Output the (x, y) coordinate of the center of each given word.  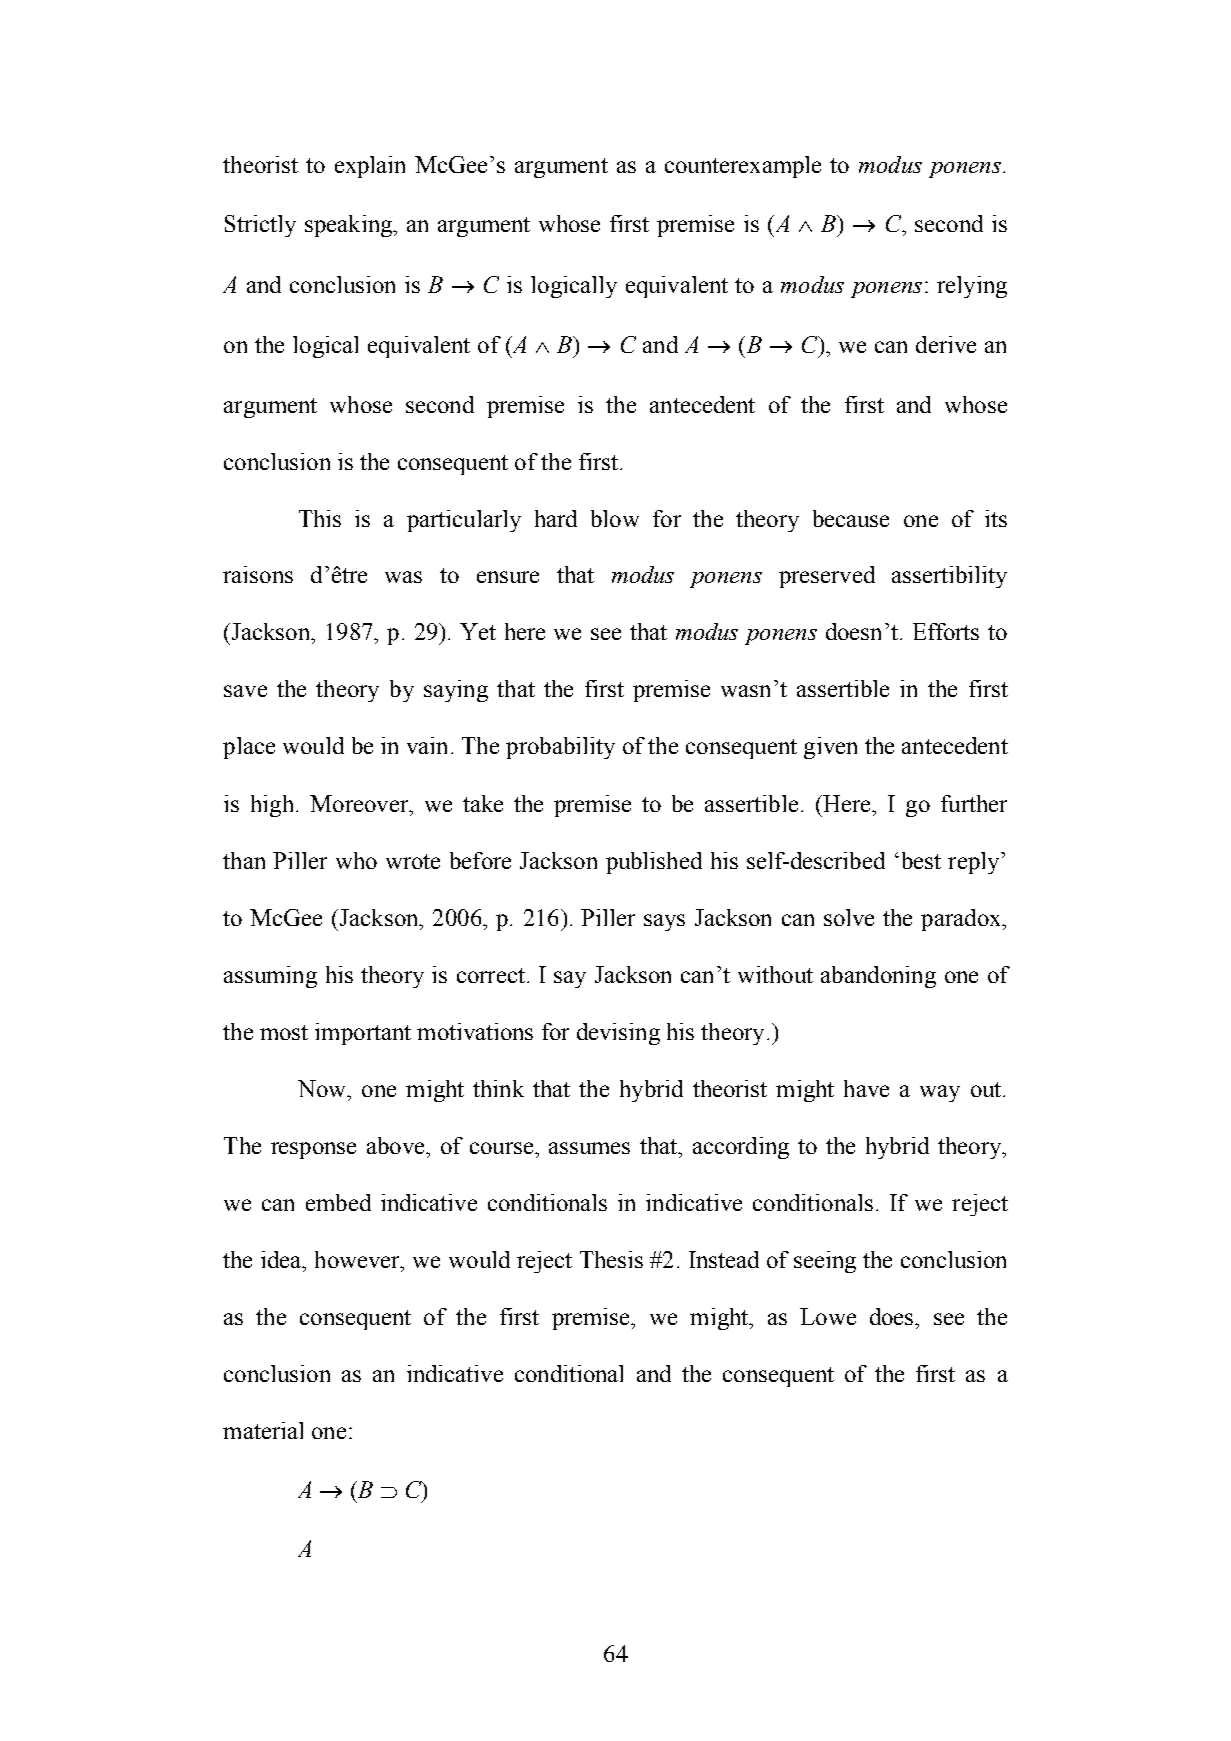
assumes (589, 1148)
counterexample (743, 167)
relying (972, 287)
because (851, 518)
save (245, 691)
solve (849, 917)
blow (615, 518)
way (940, 1093)
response (313, 1150)
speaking (349, 226)
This (320, 518)
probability (560, 748)
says (664, 922)
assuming (270, 977)
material (263, 1430)
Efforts (946, 631)
